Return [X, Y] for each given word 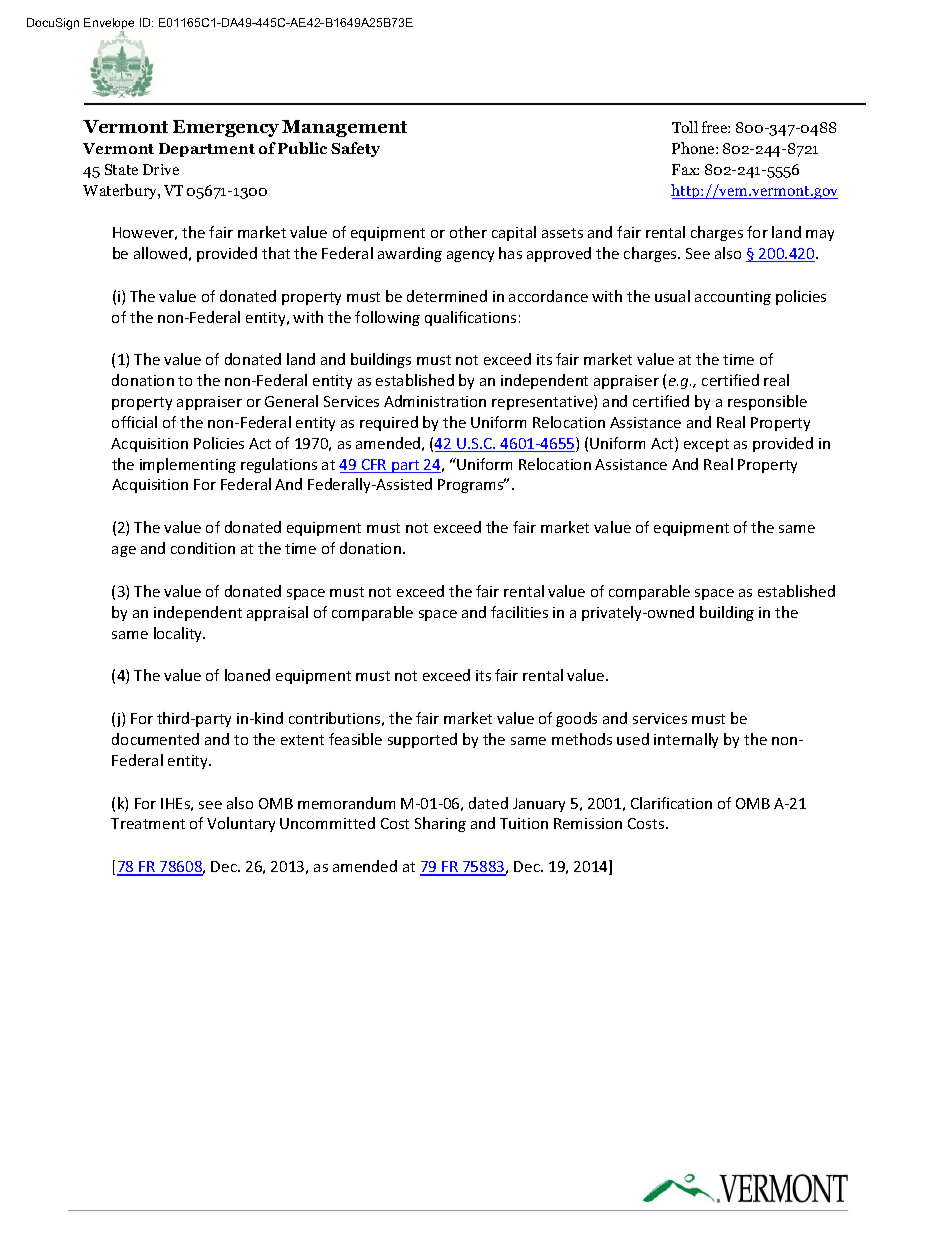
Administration [435, 401]
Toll [685, 127]
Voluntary [241, 824]
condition [203, 548]
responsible [767, 402]
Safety [355, 149]
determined [447, 296]
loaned [247, 675]
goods [576, 719]
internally [686, 740]
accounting [733, 298]
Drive [161, 169]
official [134, 422]
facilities [519, 612]
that [276, 253]
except [706, 445]
